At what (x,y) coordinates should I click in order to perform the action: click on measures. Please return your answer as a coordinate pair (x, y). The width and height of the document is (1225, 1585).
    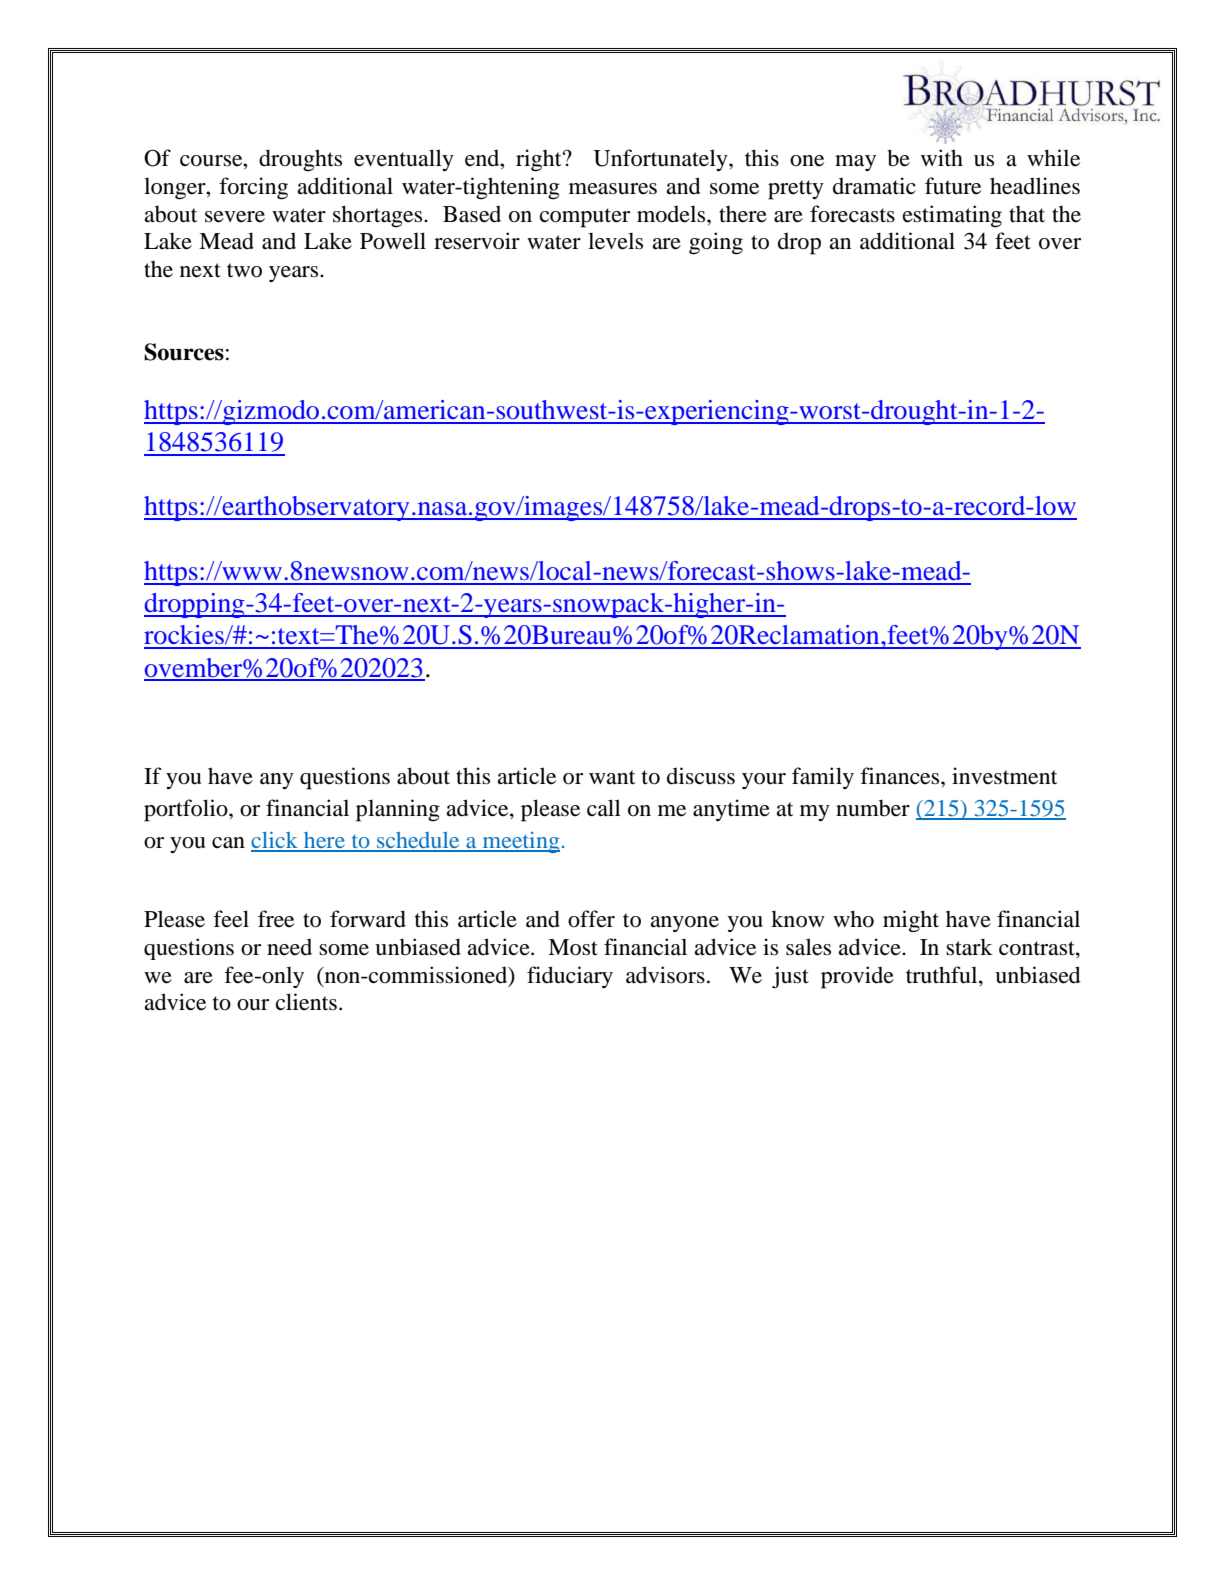
    Looking at the image, I should click on (613, 189).
